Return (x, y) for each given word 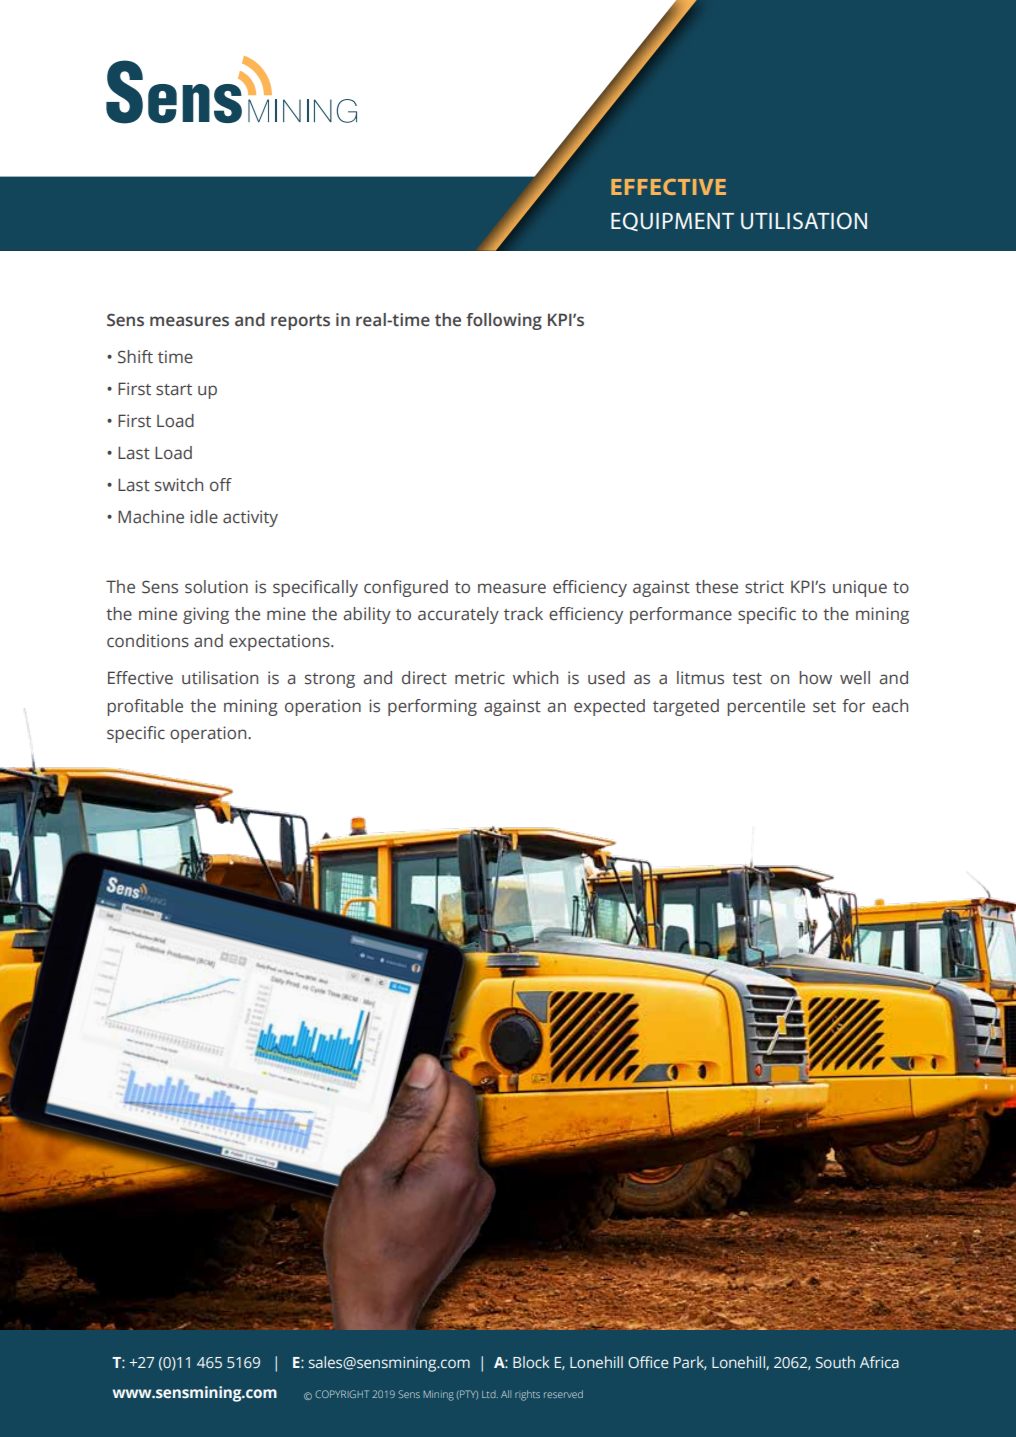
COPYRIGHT (342, 1394)
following (504, 321)
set (824, 707)
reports (300, 322)
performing (432, 707)
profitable (145, 707)
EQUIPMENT (672, 221)
